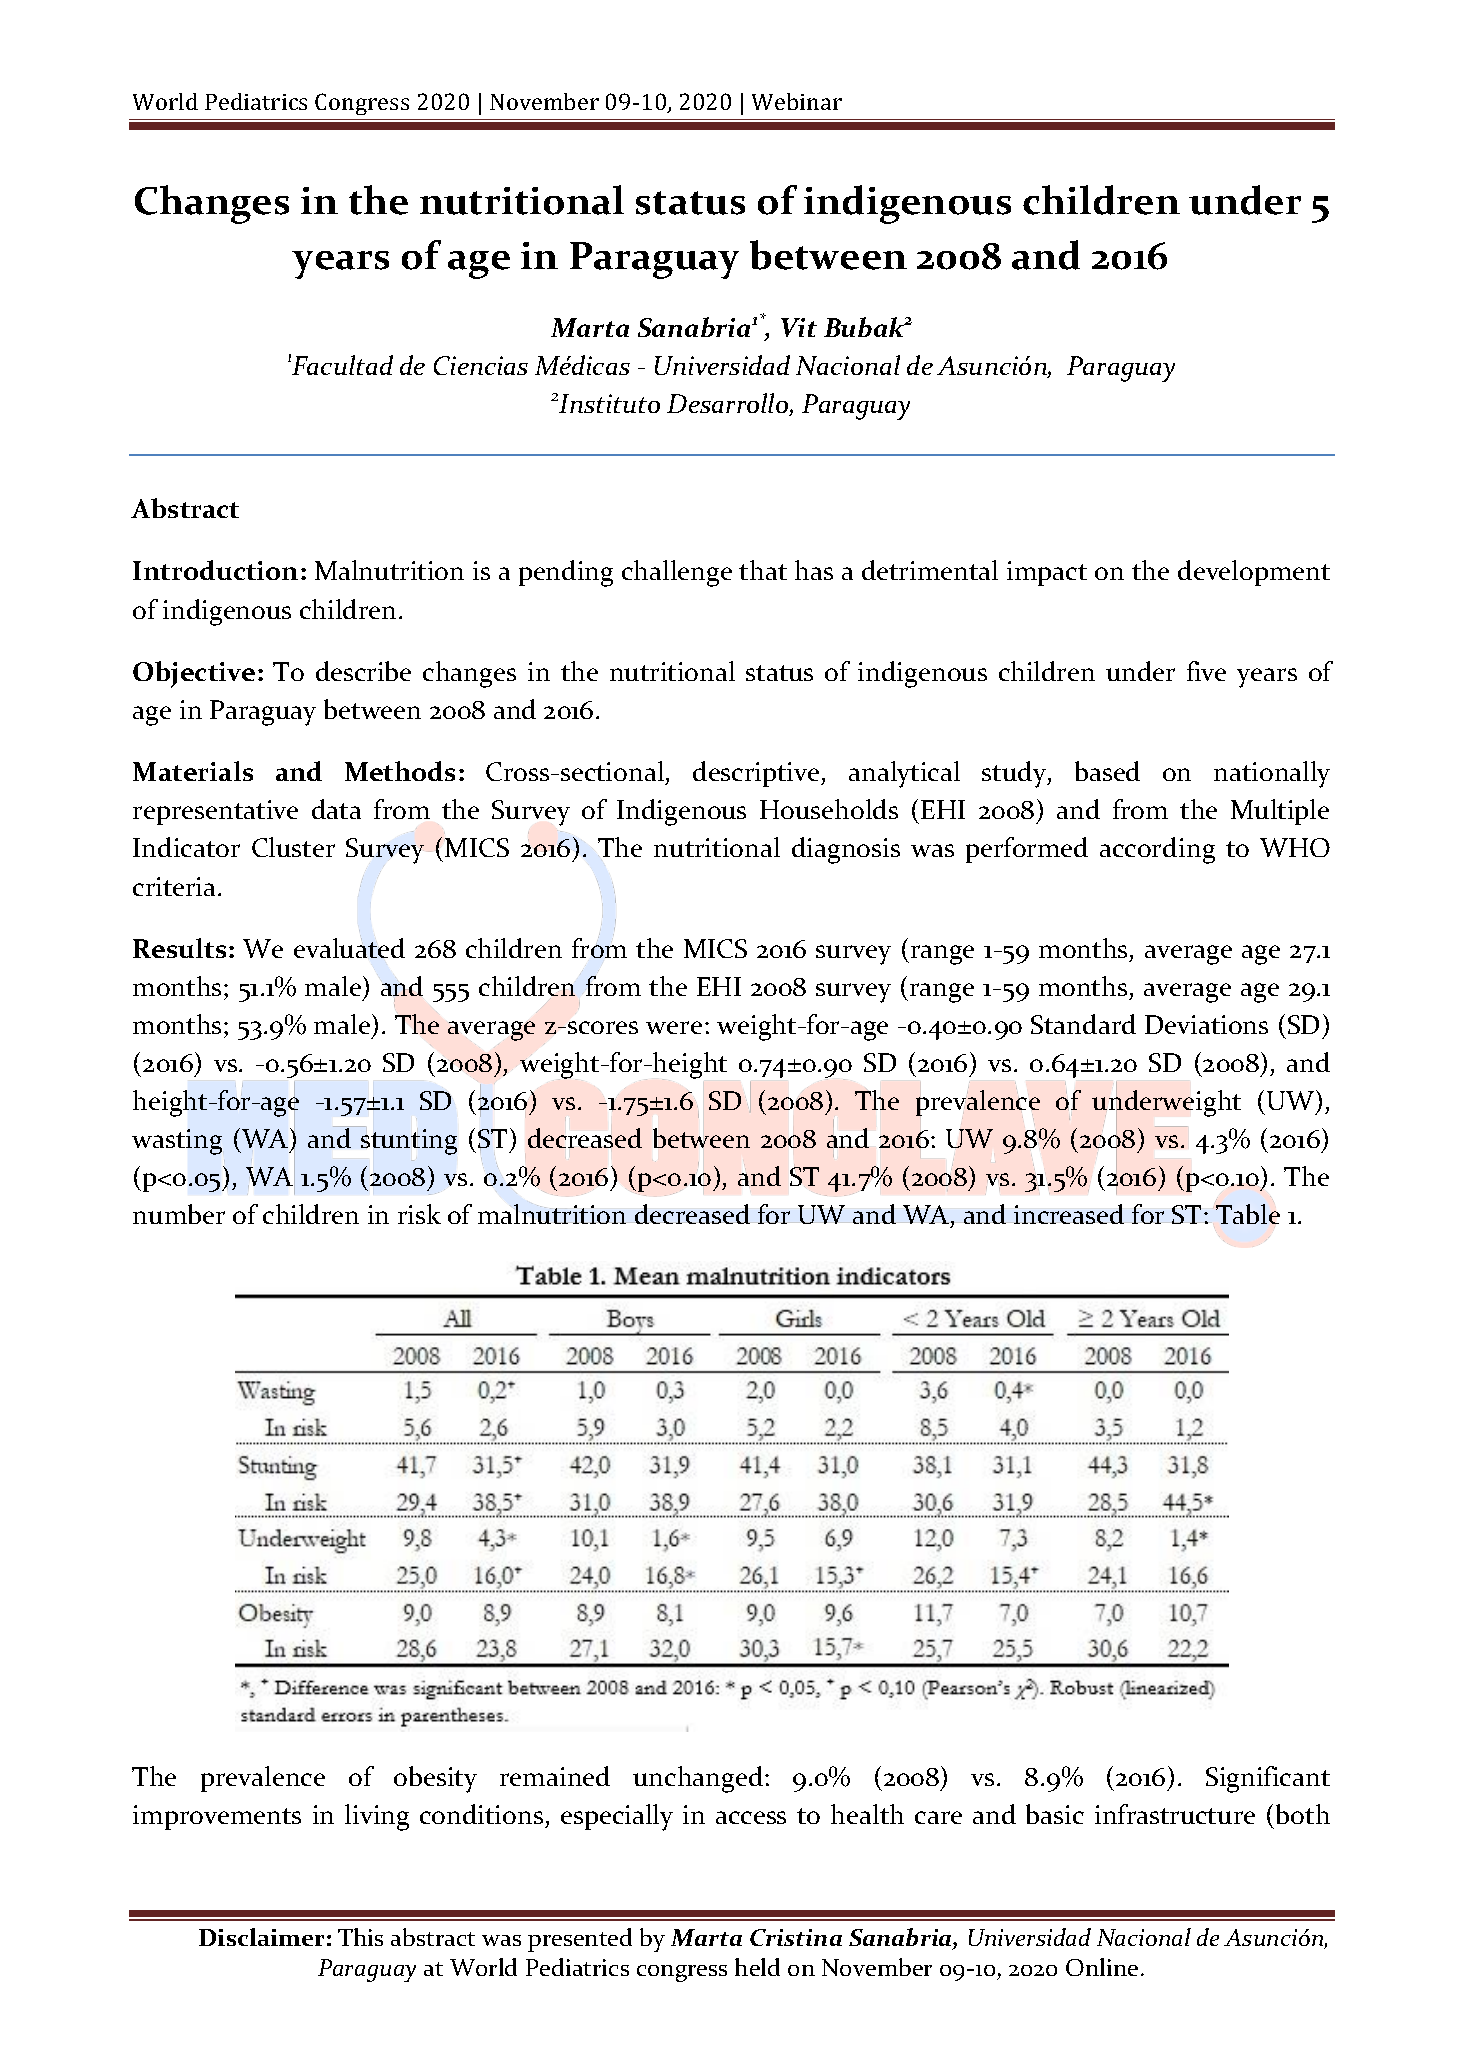 This screenshot has width=1464, height=2070. What do you see at coordinates (349, 948) in the screenshot?
I see `evaluated` at bounding box center [349, 948].
